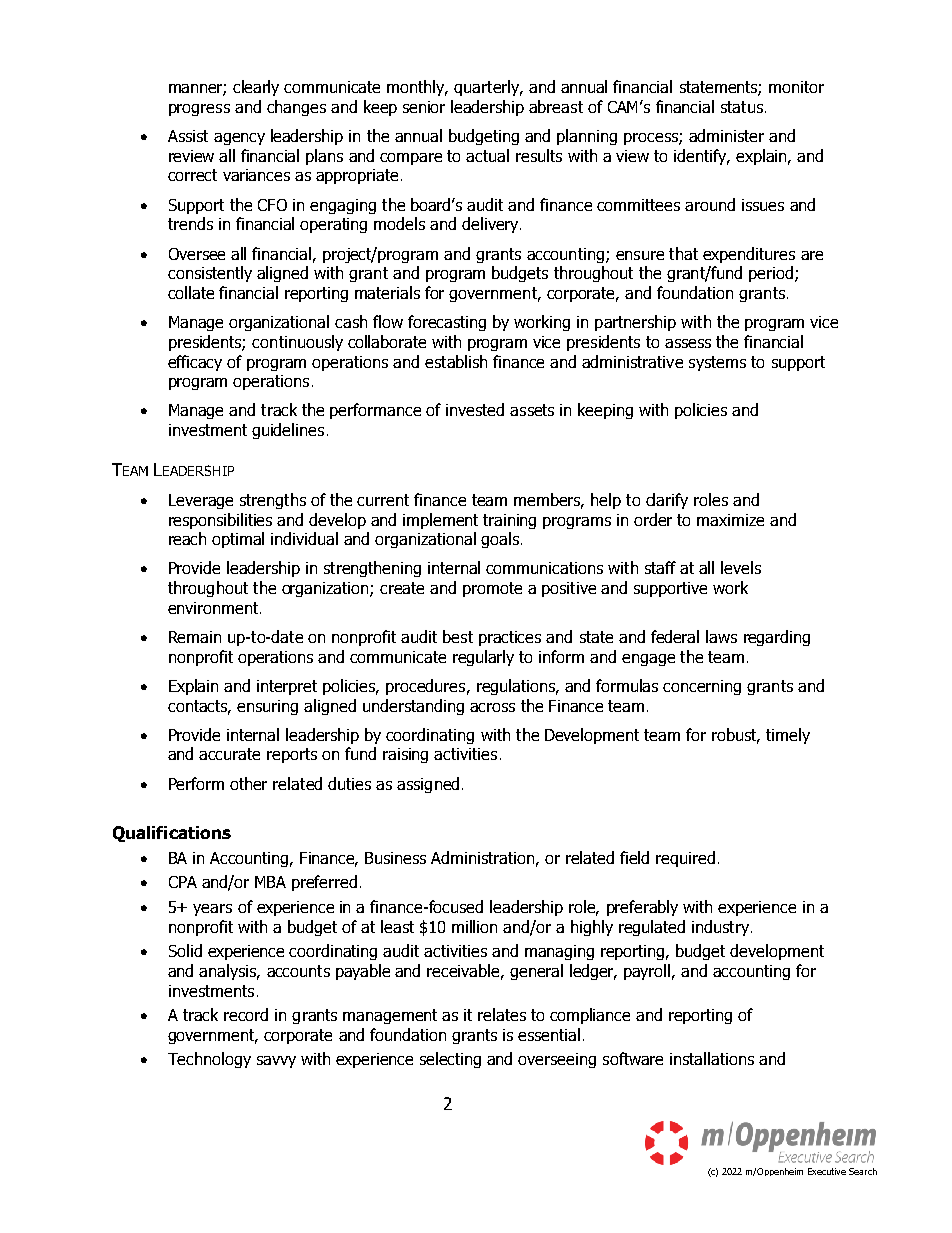  What do you see at coordinates (532, 410) in the image?
I see `assets` at bounding box center [532, 410].
